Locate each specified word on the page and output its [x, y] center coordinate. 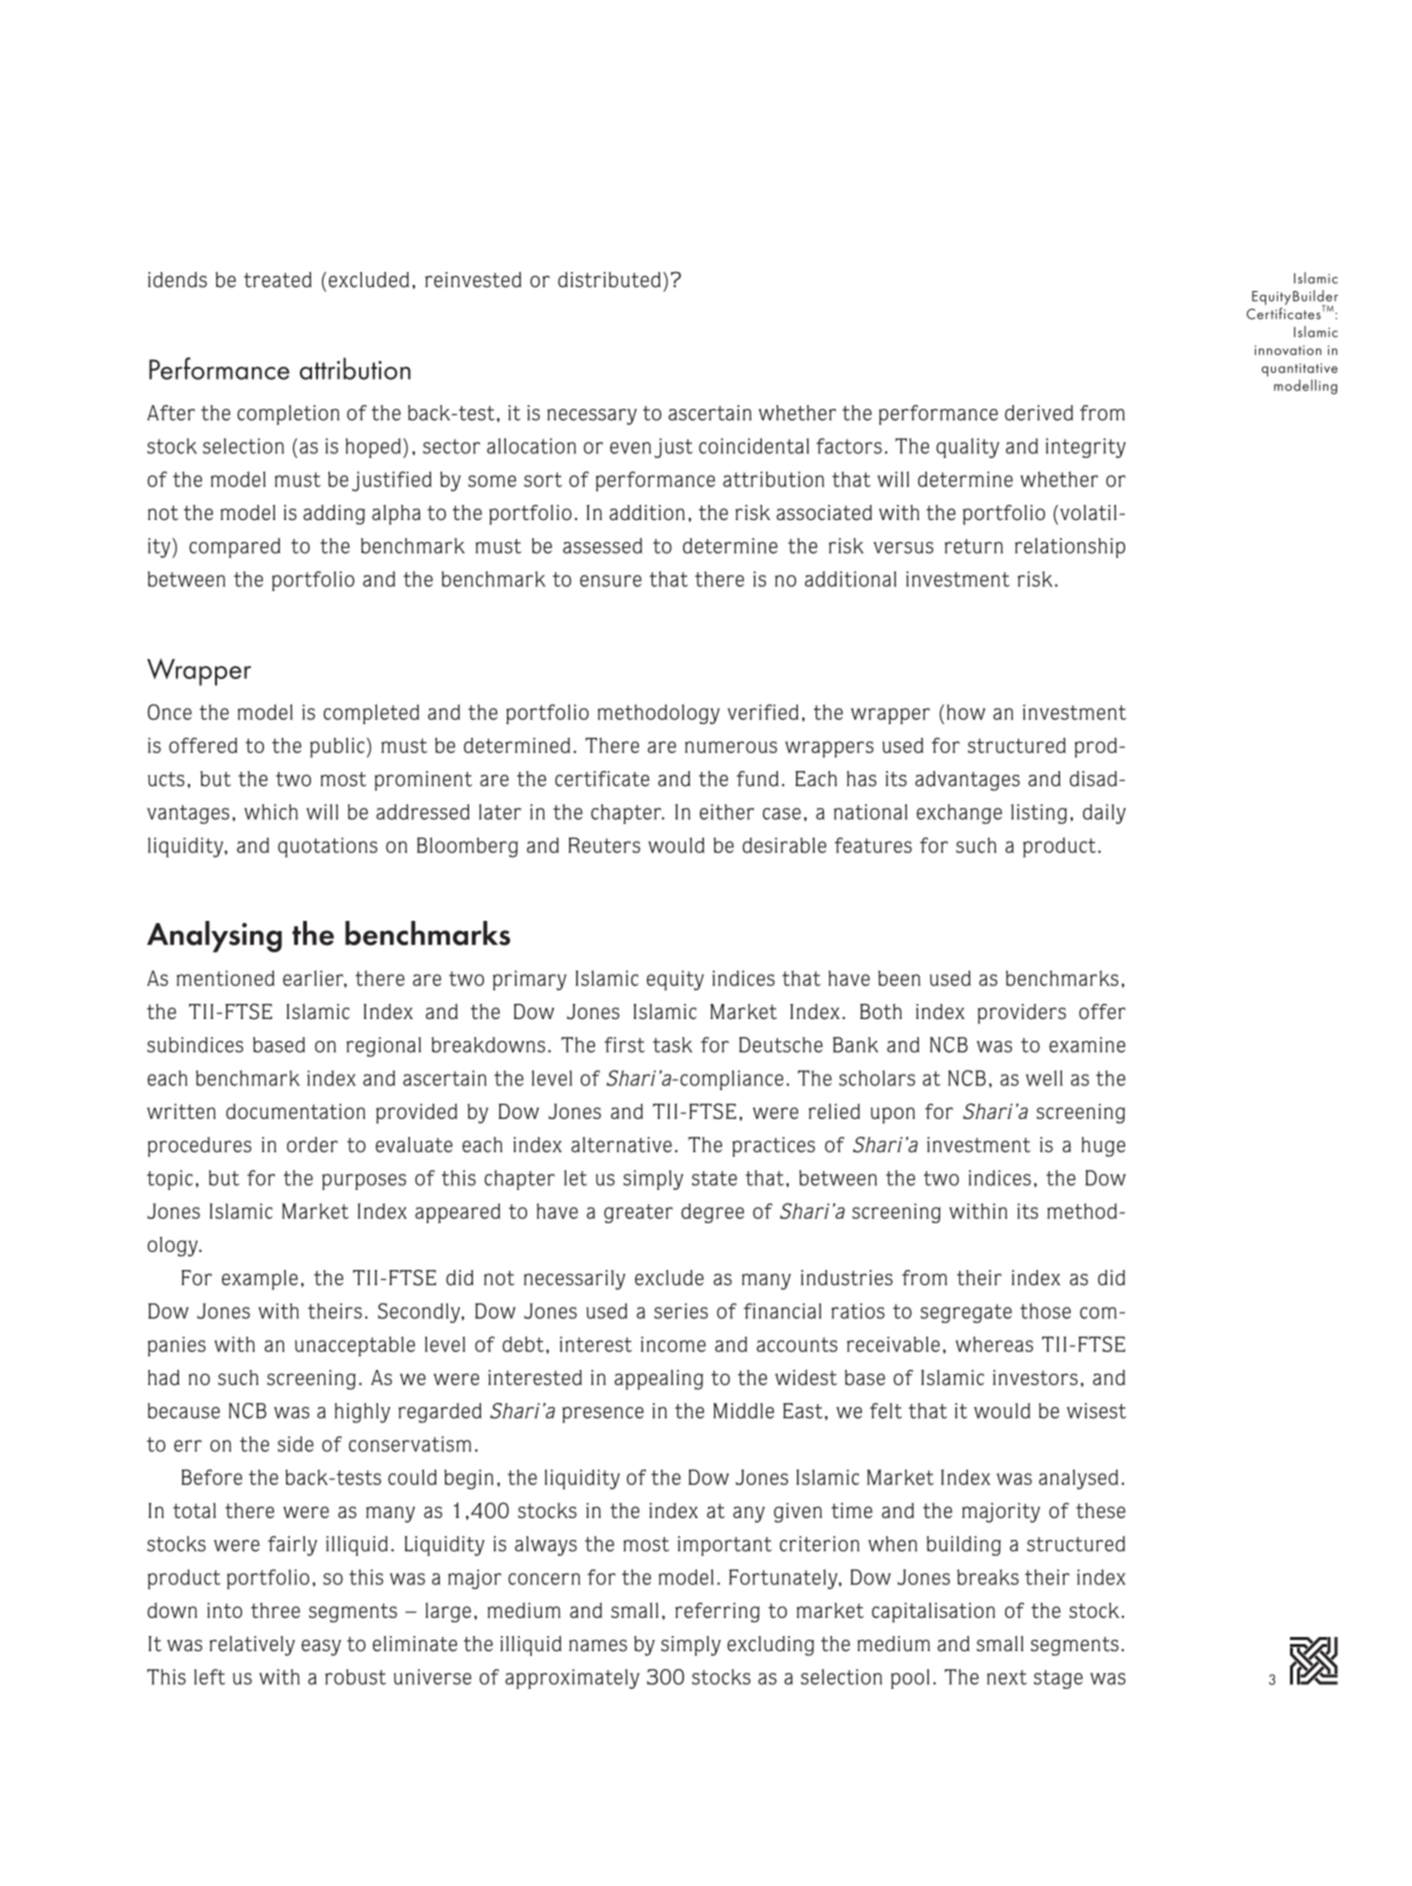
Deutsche [781, 1045]
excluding [770, 1646]
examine [1087, 1045]
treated [278, 280]
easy [321, 1647]
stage [1058, 1679]
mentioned [226, 978]
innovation [1288, 350]
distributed [609, 280]
